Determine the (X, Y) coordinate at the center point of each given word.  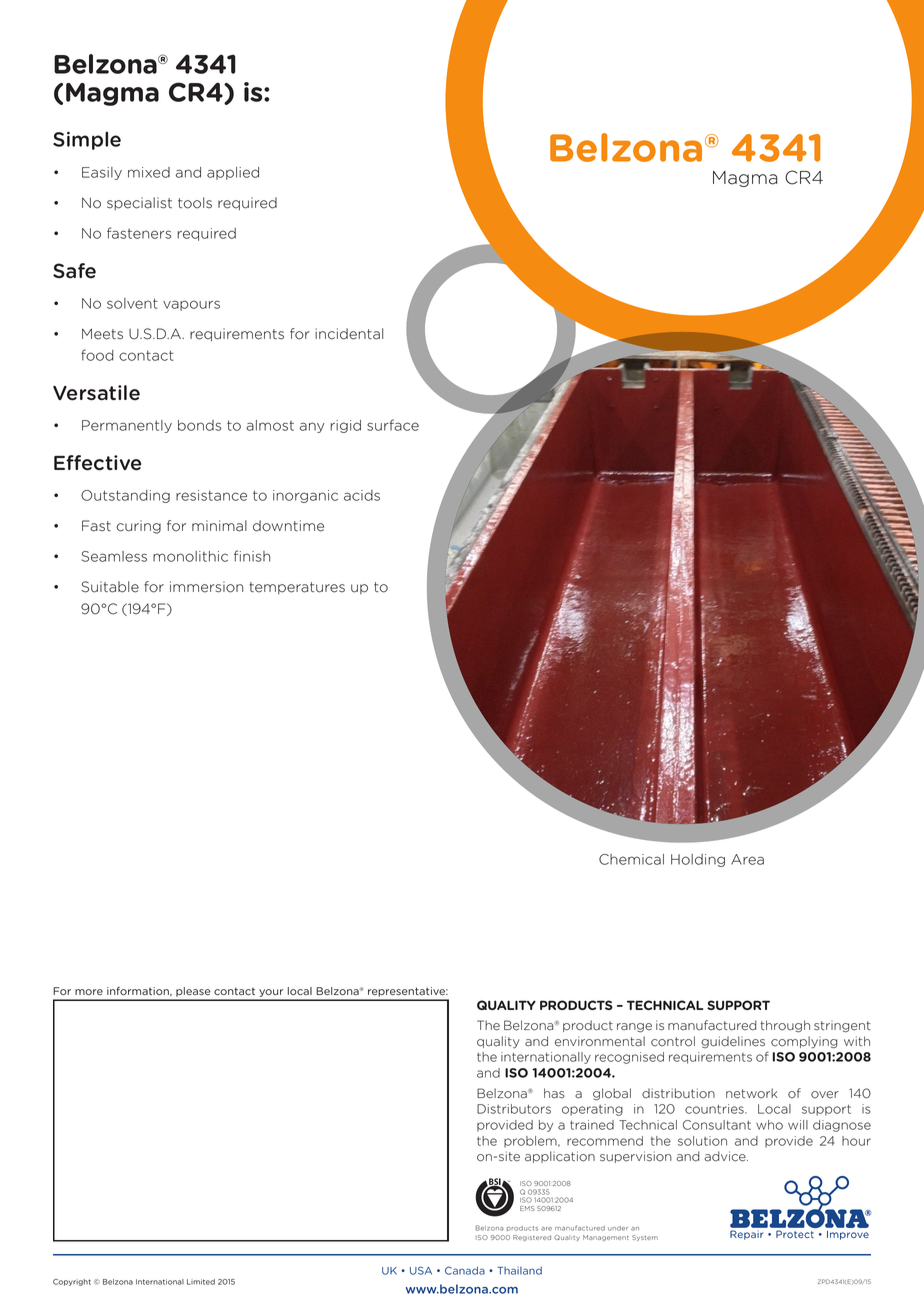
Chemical (631, 859)
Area (747, 859)
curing (138, 527)
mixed (149, 172)
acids (362, 495)
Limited (201, 1282)
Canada (465, 1270)
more (89, 992)
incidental (349, 334)
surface (393, 425)
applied (233, 173)
